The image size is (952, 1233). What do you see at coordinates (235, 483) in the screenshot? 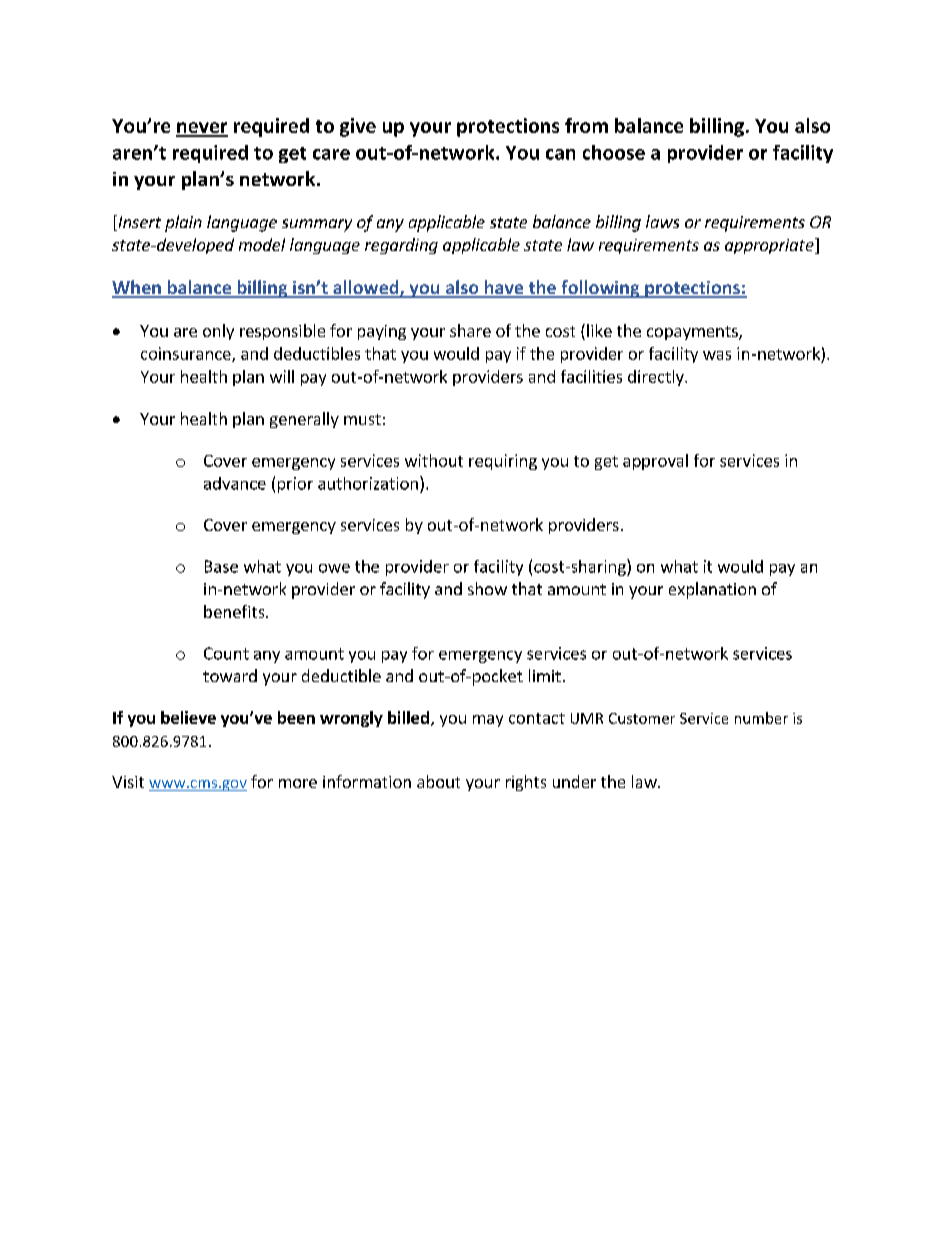
I see `advance` at bounding box center [235, 483].
